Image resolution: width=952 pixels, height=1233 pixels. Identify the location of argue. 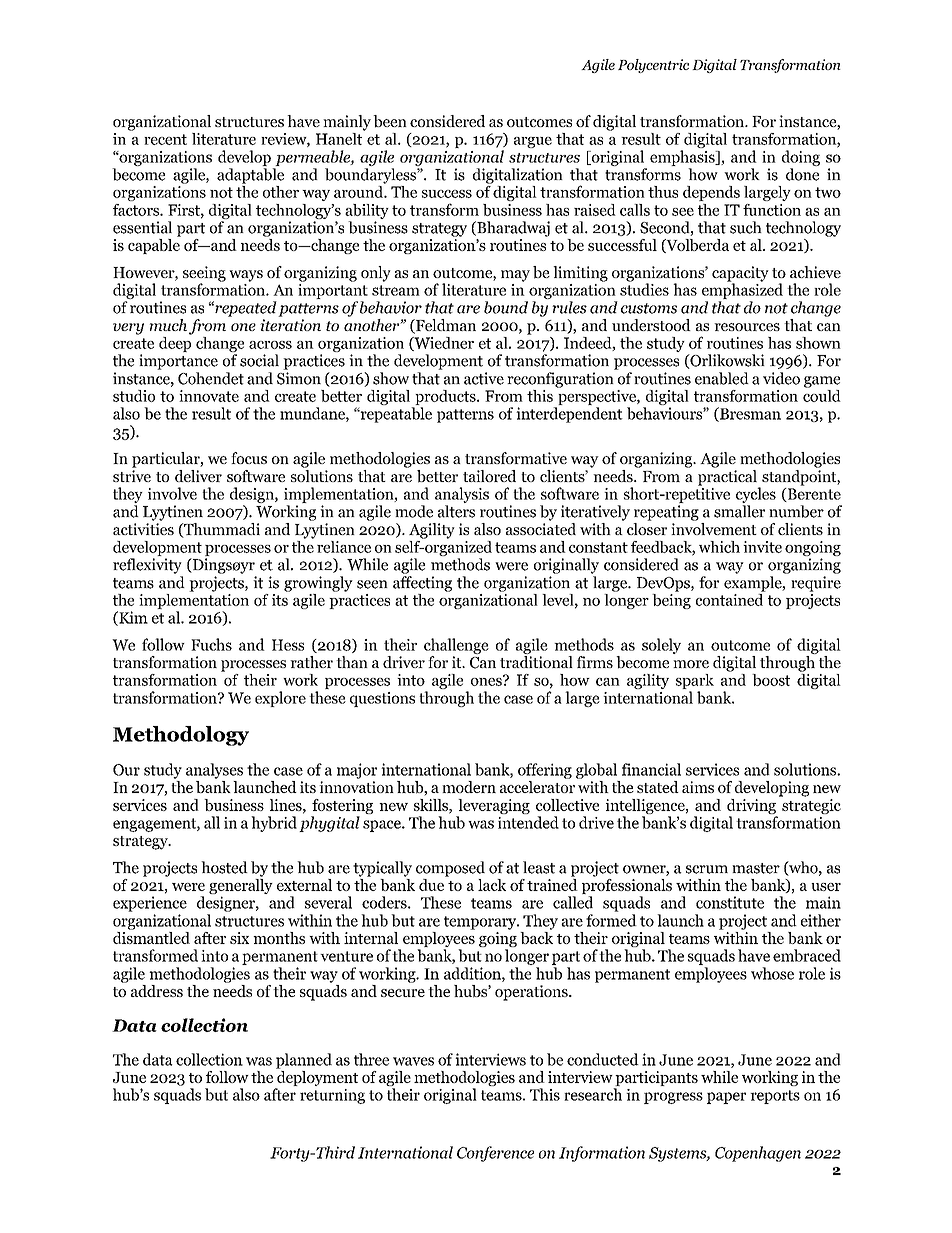
(533, 142).
